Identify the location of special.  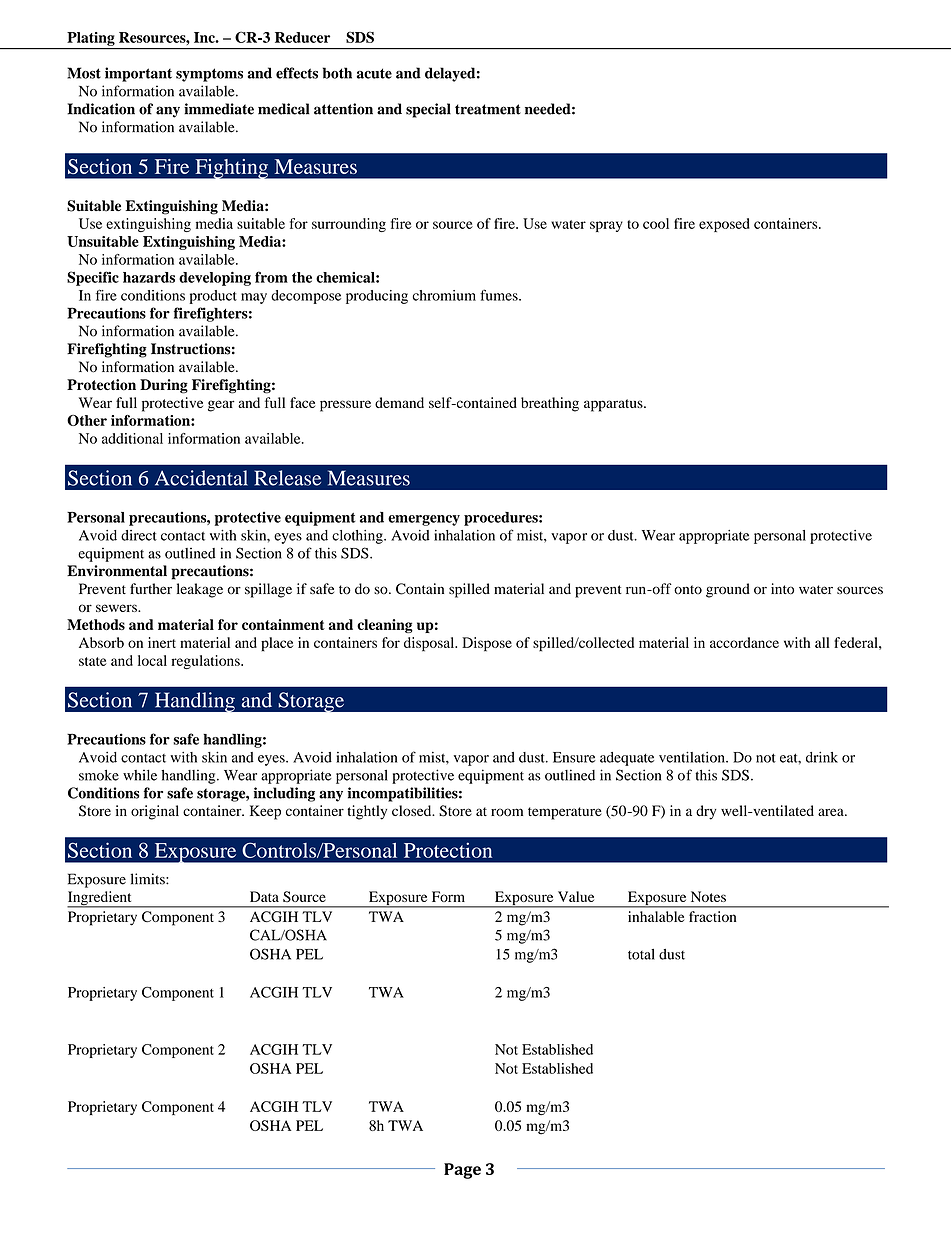
(428, 110).
